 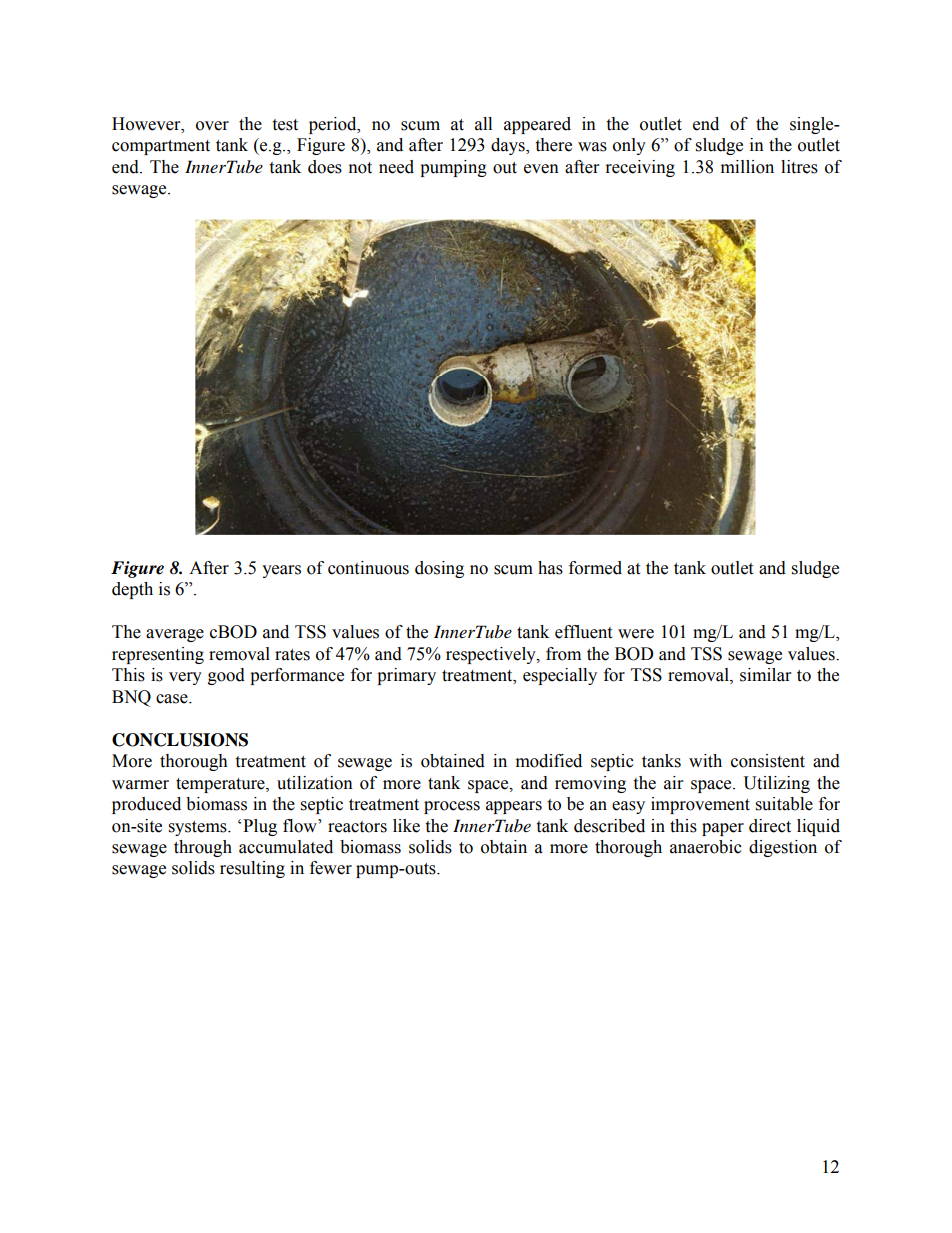 What do you see at coordinates (203, 848) in the document?
I see `through` at bounding box center [203, 848].
